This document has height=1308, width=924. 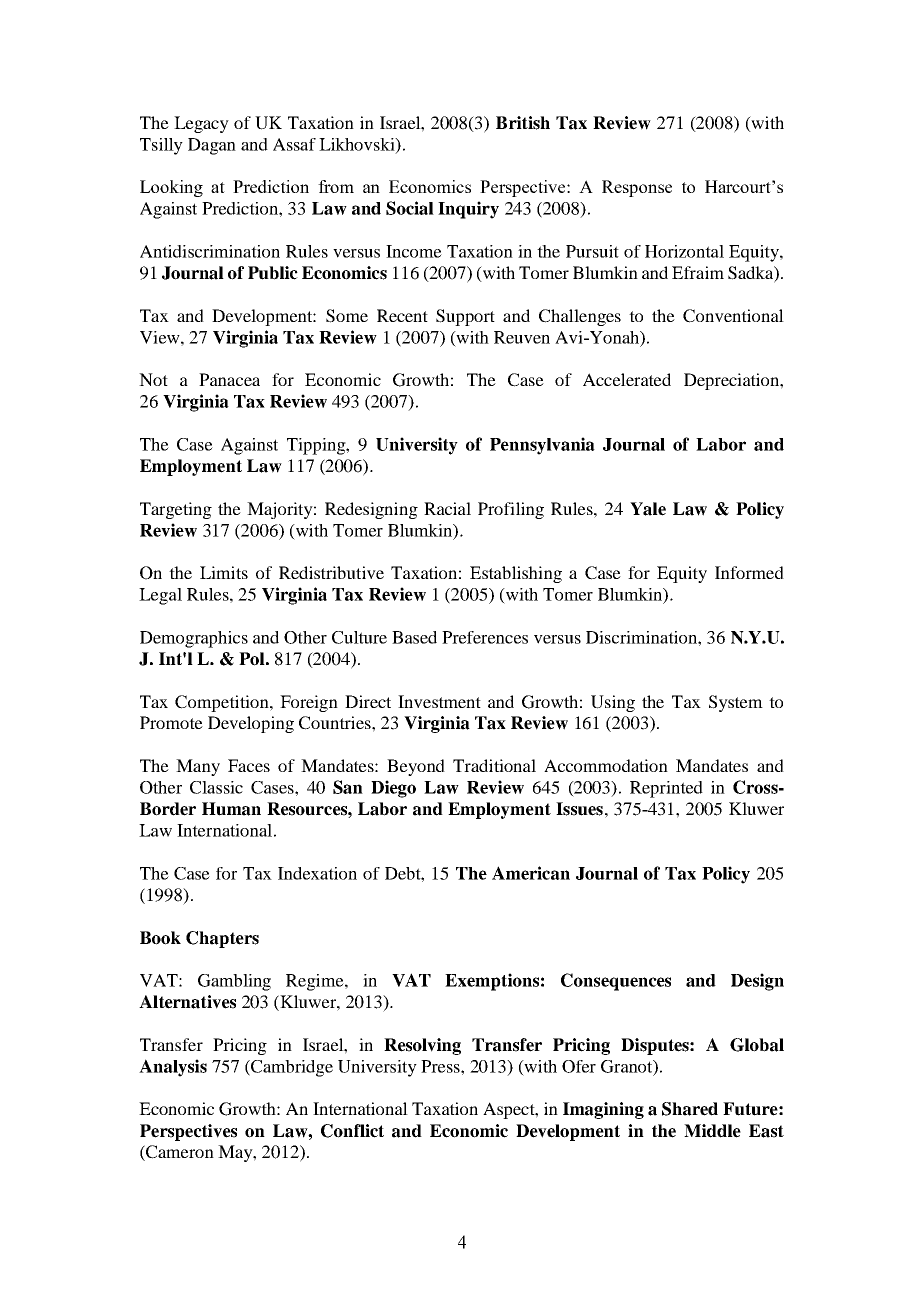 What do you see at coordinates (201, 124) in the document?
I see `Legacy` at bounding box center [201, 124].
